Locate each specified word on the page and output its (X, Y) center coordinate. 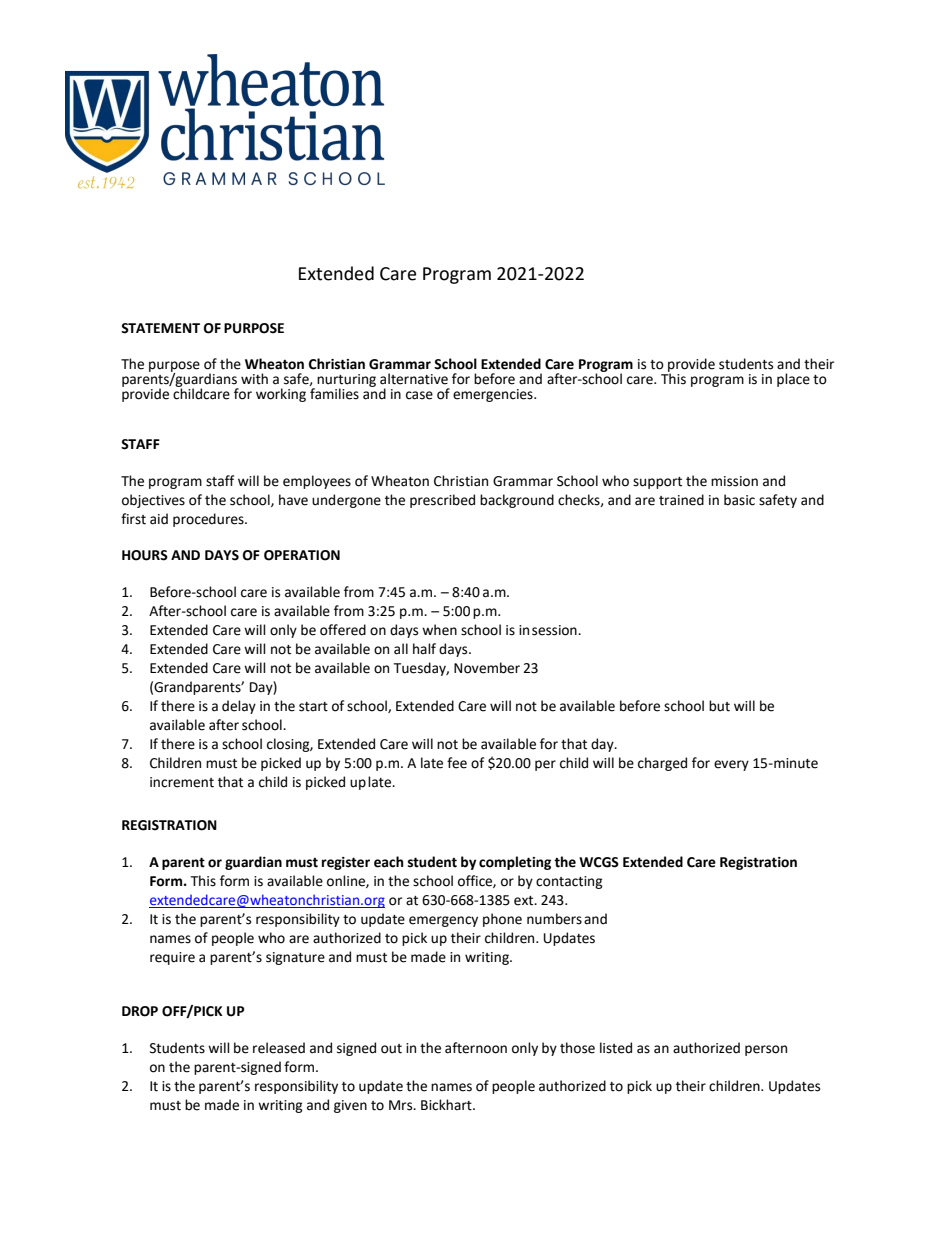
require (172, 958)
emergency (443, 921)
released (279, 1048)
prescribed (442, 501)
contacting (569, 882)
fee (457, 763)
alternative (414, 379)
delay (239, 707)
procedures (209, 520)
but (719, 706)
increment (182, 782)
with (254, 379)
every (731, 765)
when (439, 630)
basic (739, 500)
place (793, 380)
